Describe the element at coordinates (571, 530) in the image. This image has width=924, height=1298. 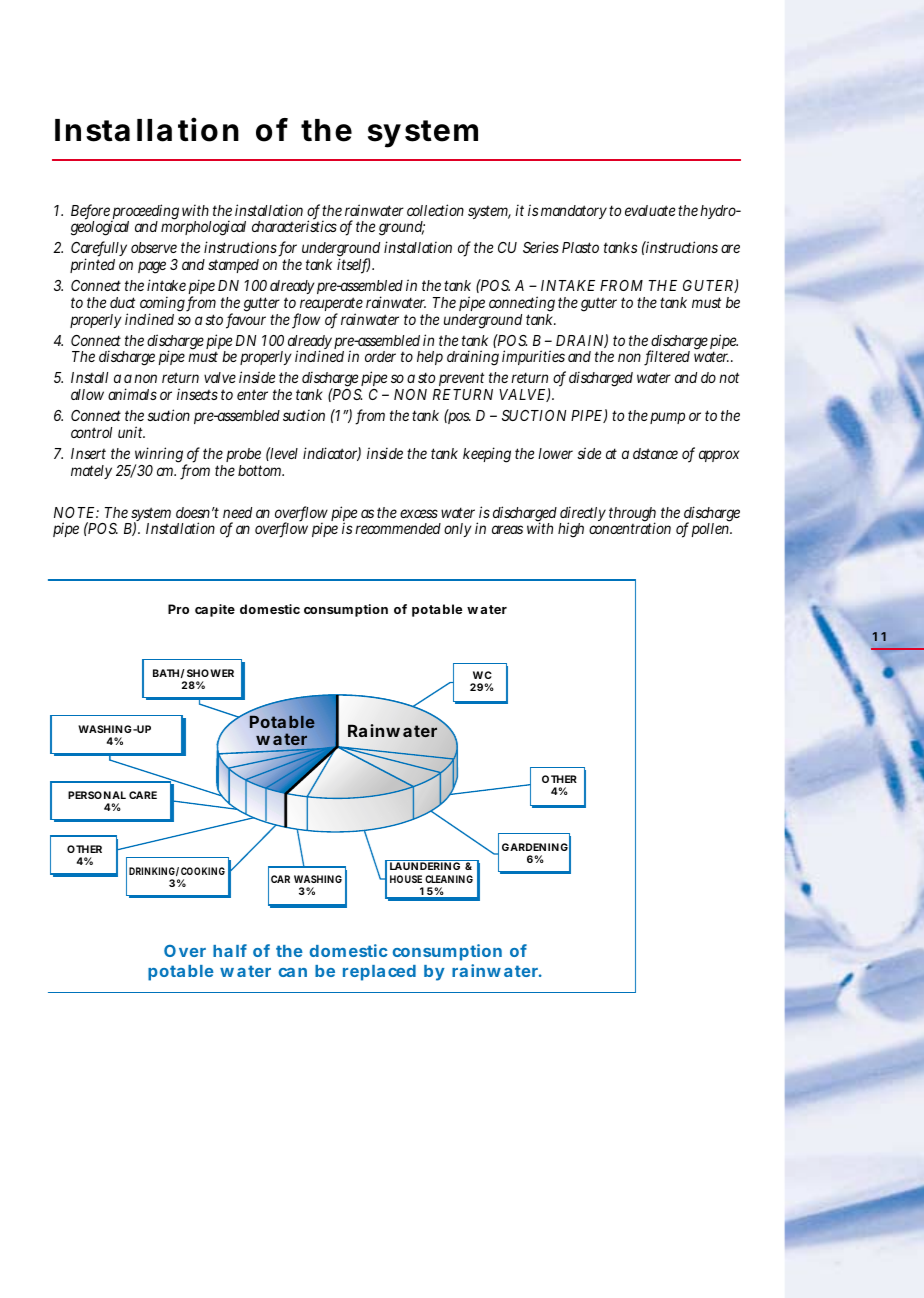
I see `high` at that location.
